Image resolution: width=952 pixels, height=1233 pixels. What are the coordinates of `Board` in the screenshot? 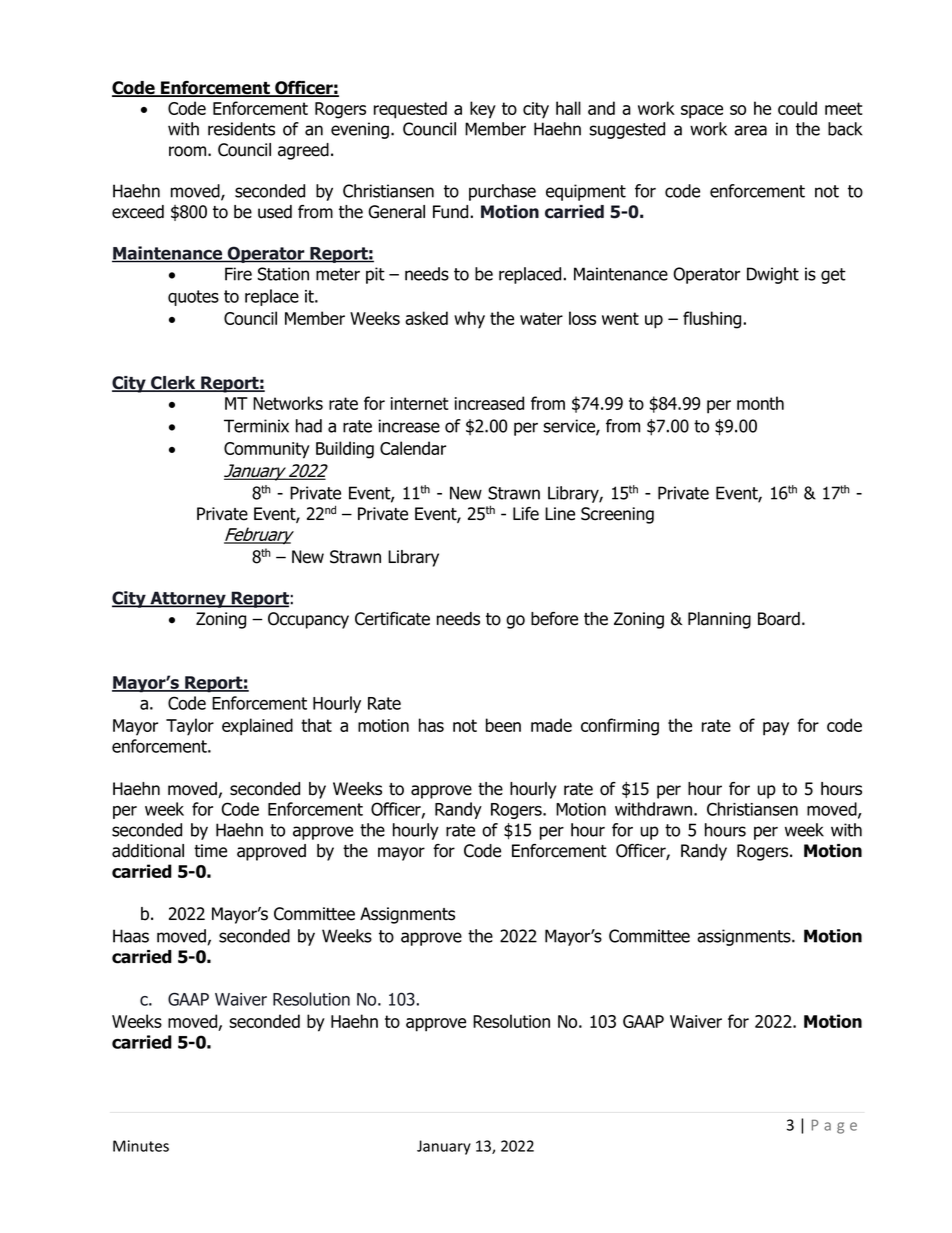 It's located at (779, 619).
